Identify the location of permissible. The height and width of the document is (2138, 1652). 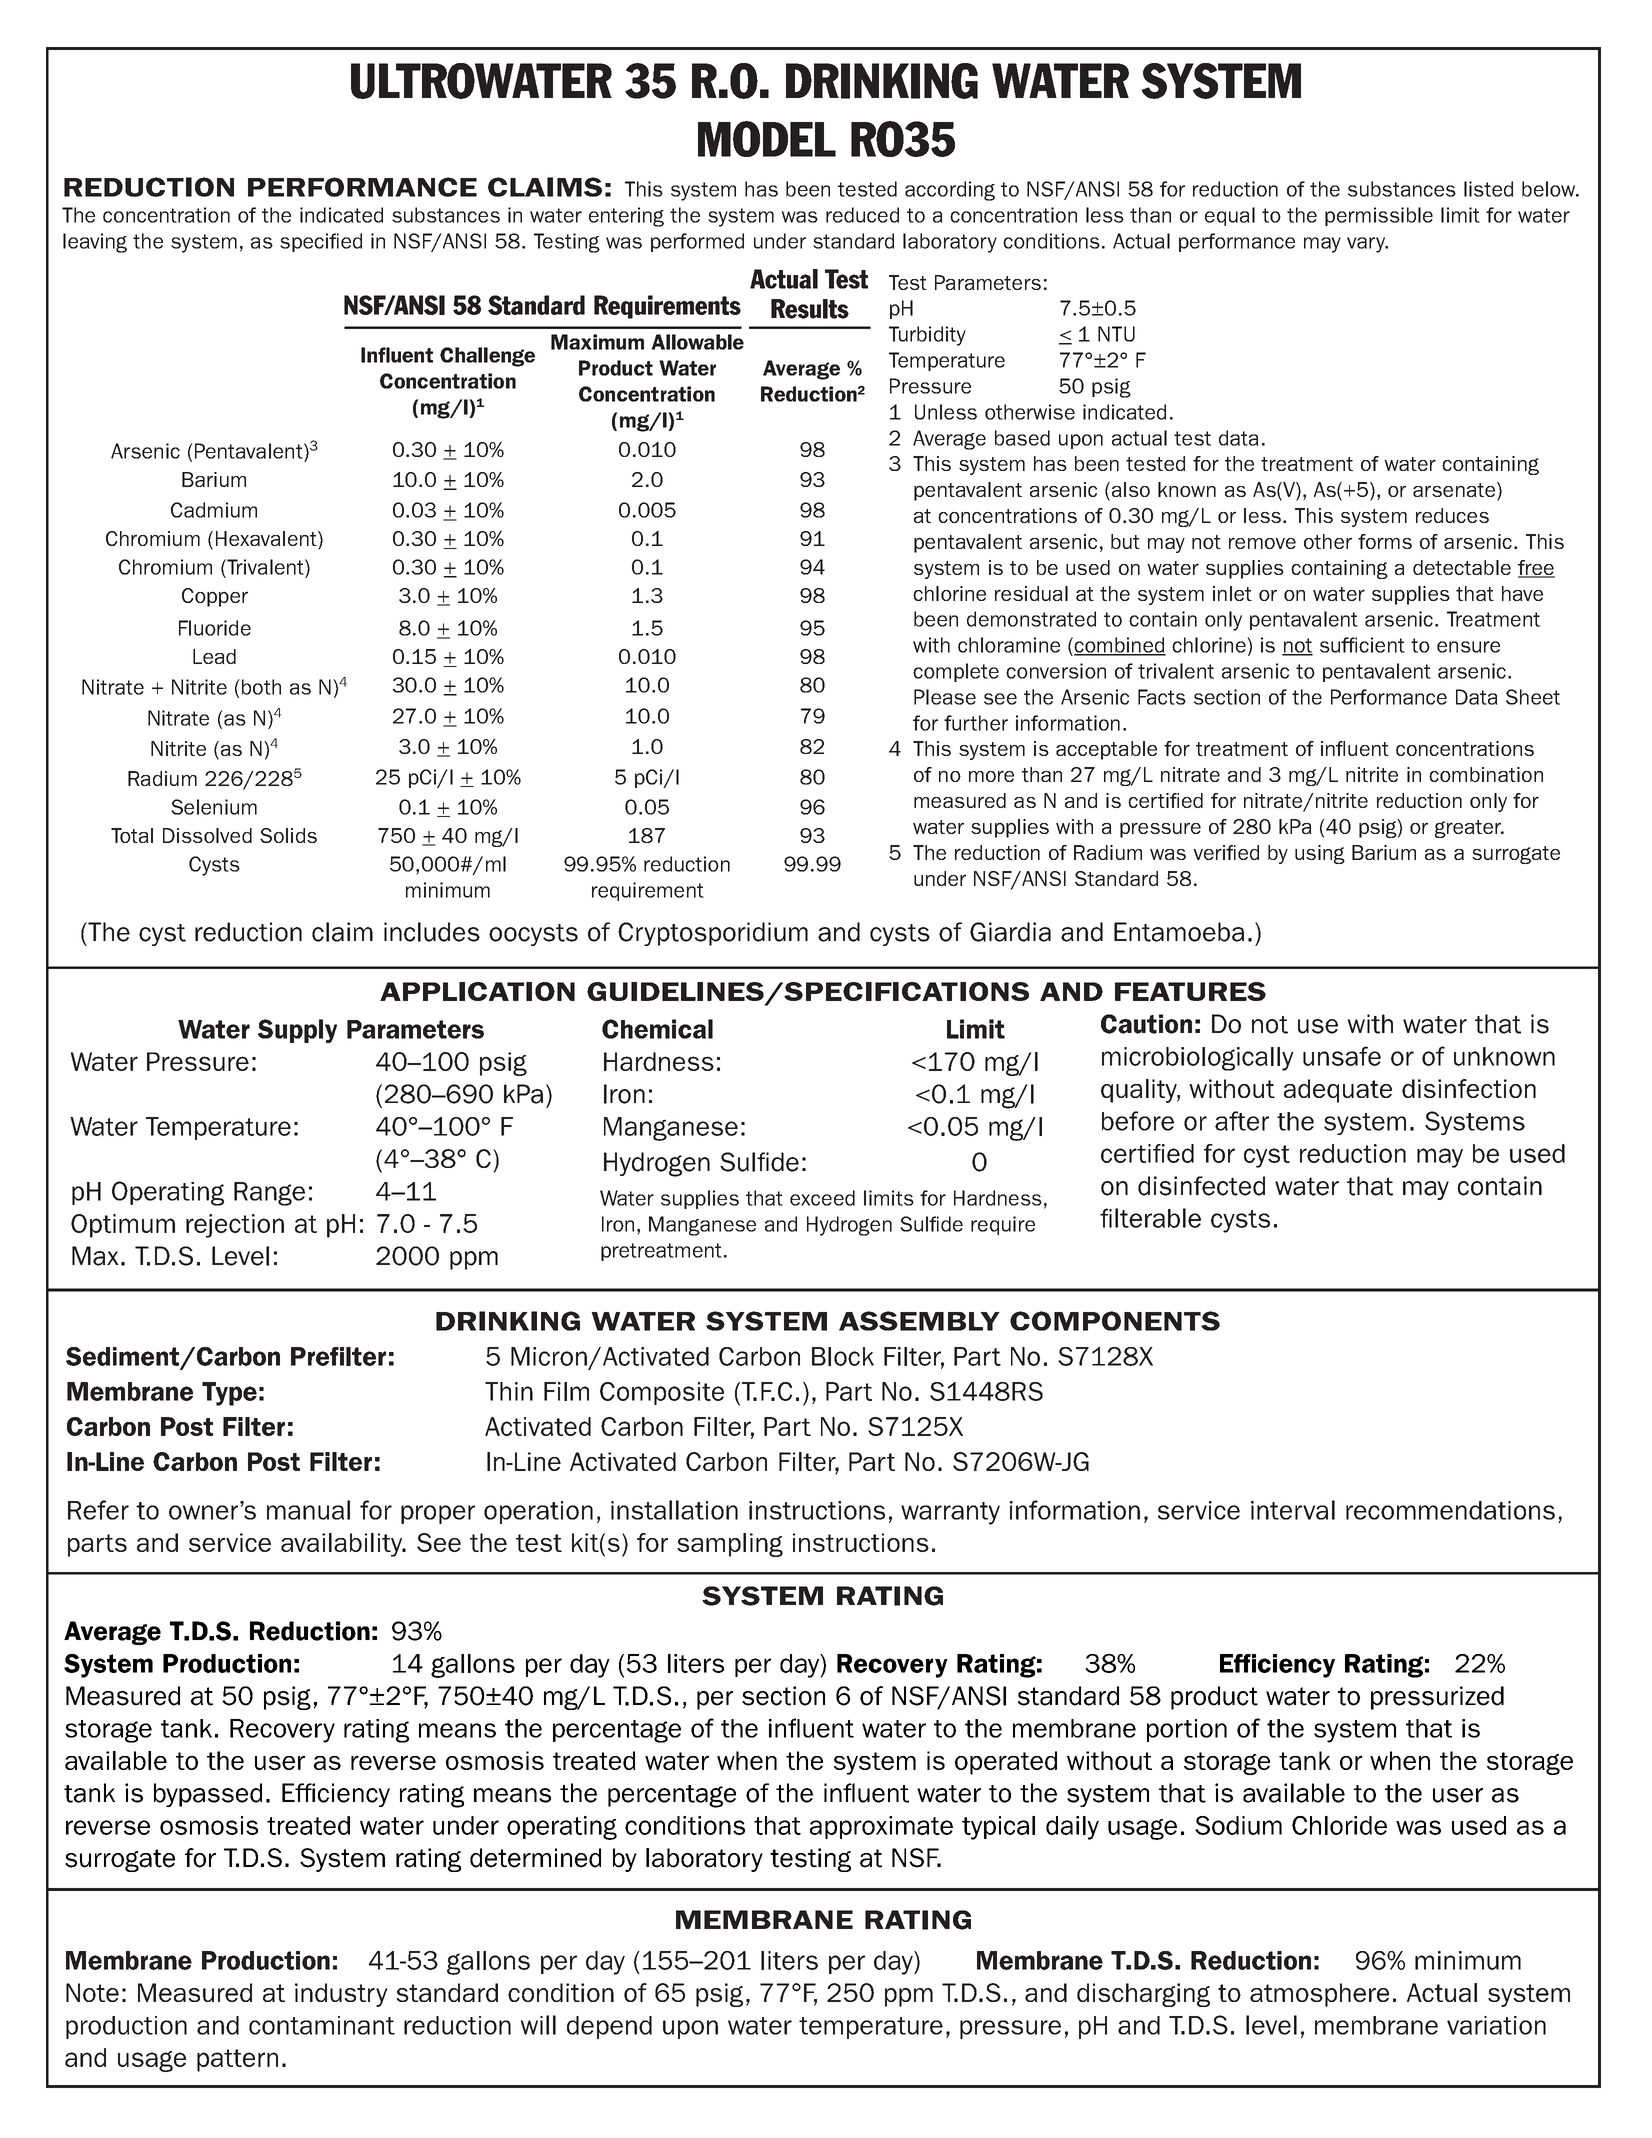
(1379, 216).
